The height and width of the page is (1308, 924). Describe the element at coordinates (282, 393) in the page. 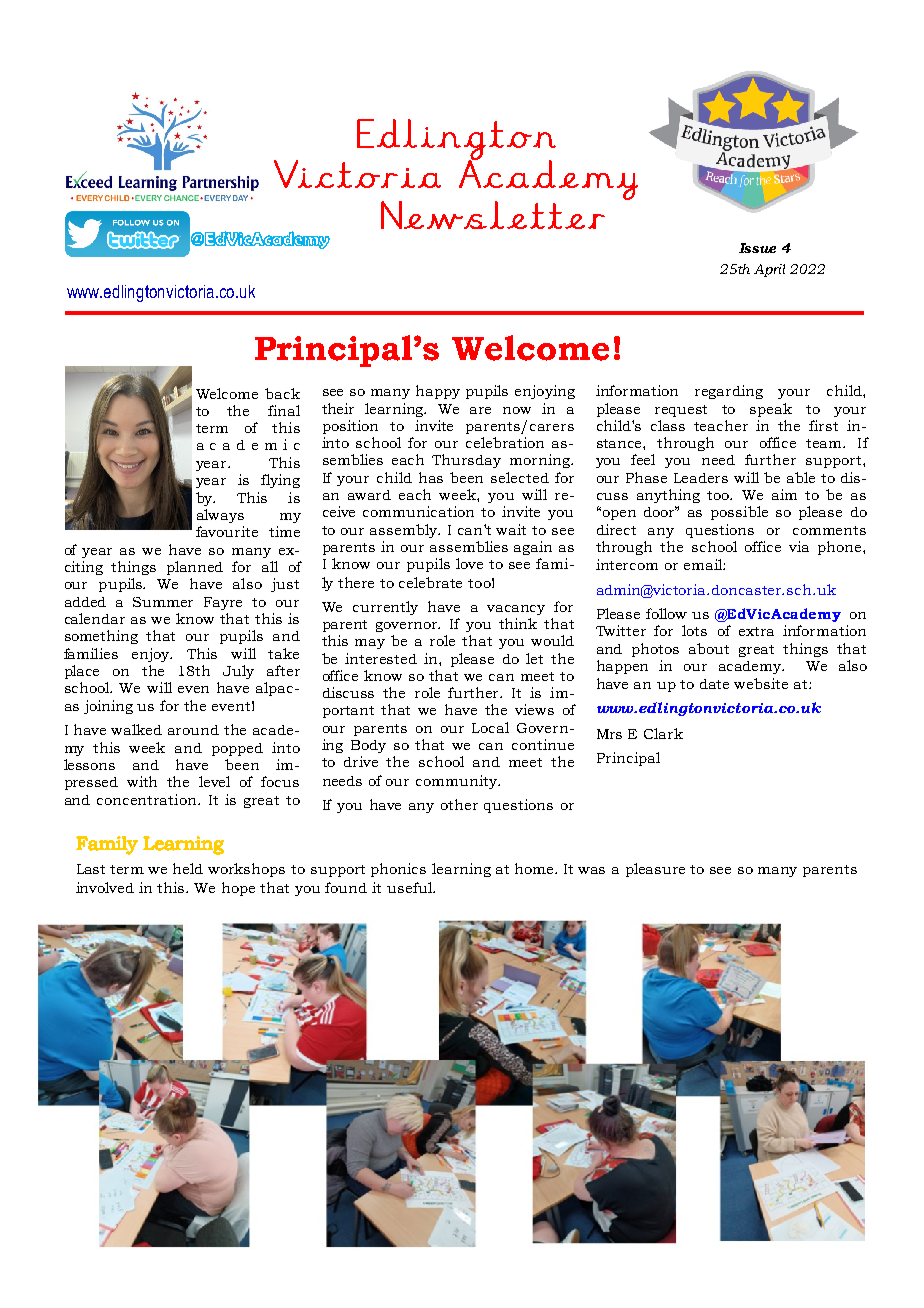

I see `back` at that location.
